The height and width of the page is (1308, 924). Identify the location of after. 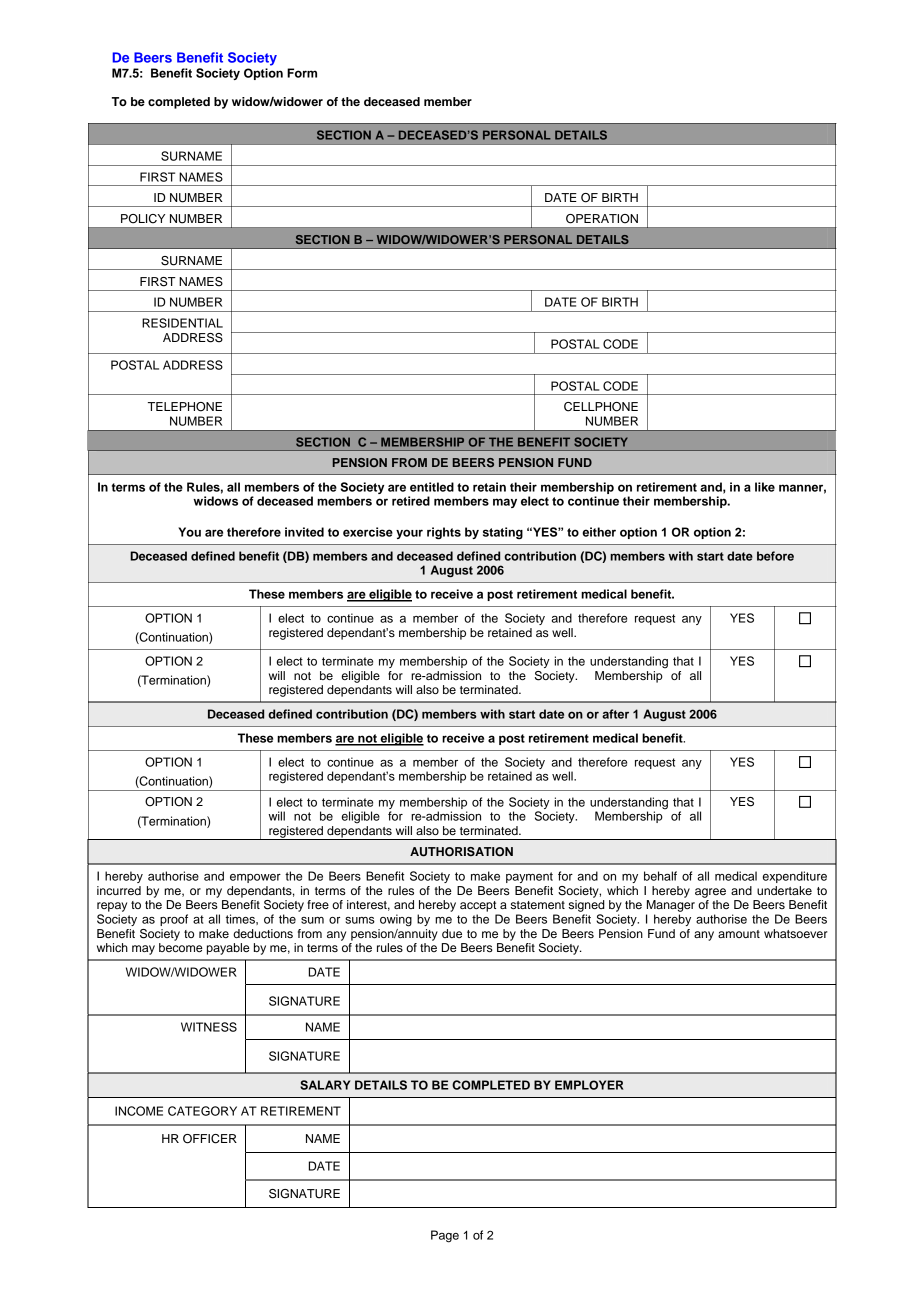
(615, 714).
